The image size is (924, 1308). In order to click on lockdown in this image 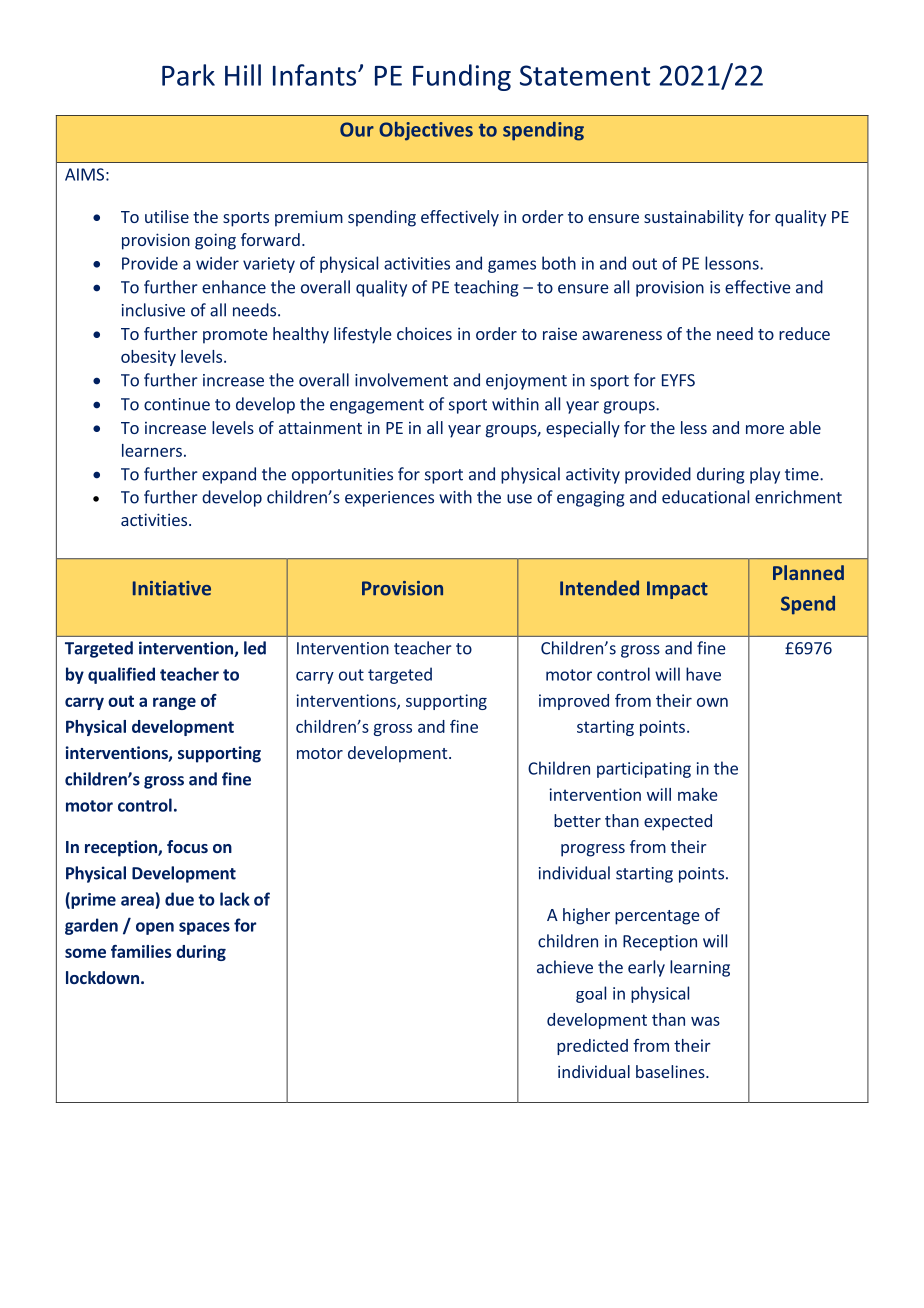, I will do `click(102, 977)`.
